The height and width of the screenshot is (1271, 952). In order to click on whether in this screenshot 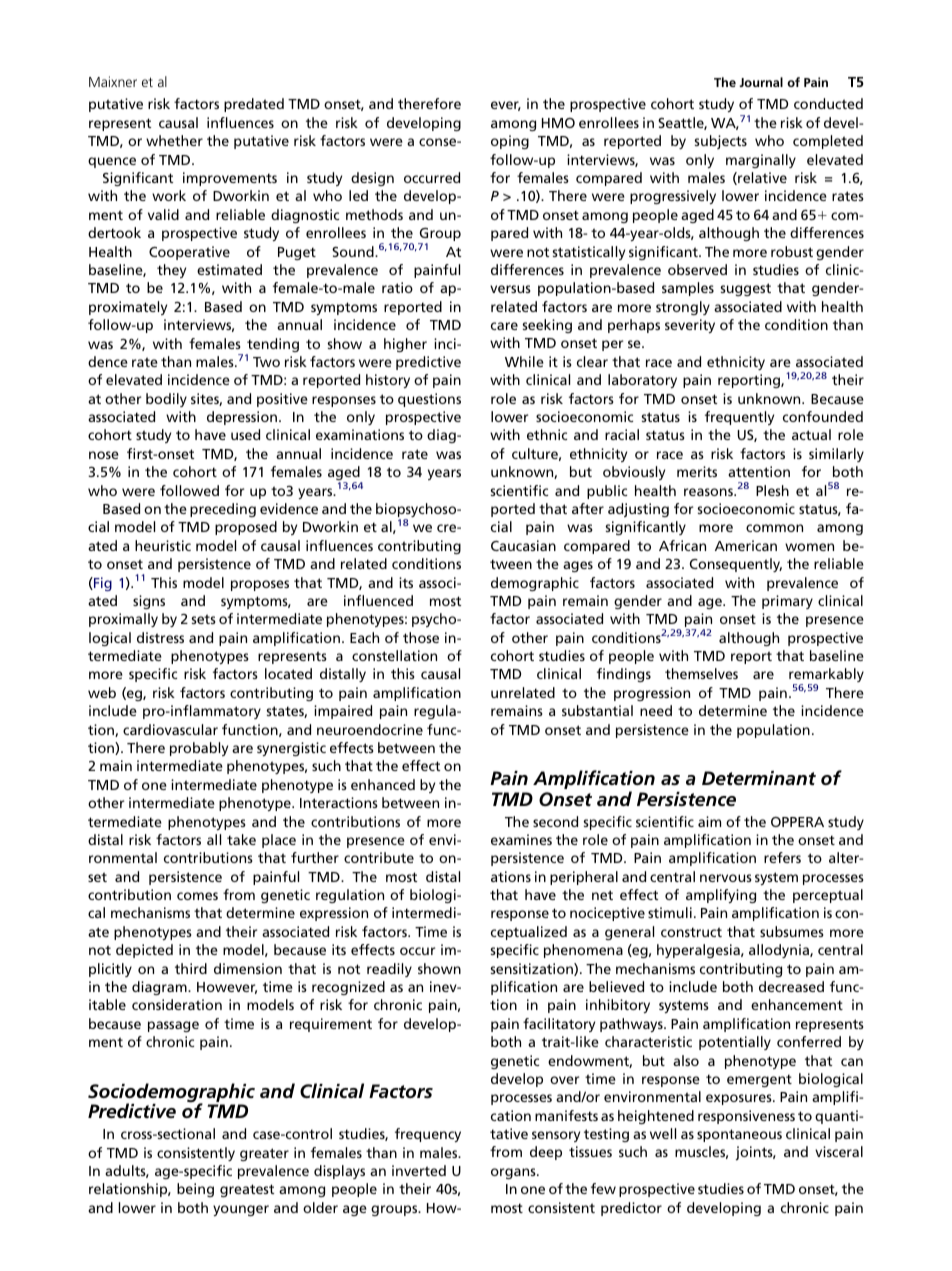, I will do `click(174, 140)`.
